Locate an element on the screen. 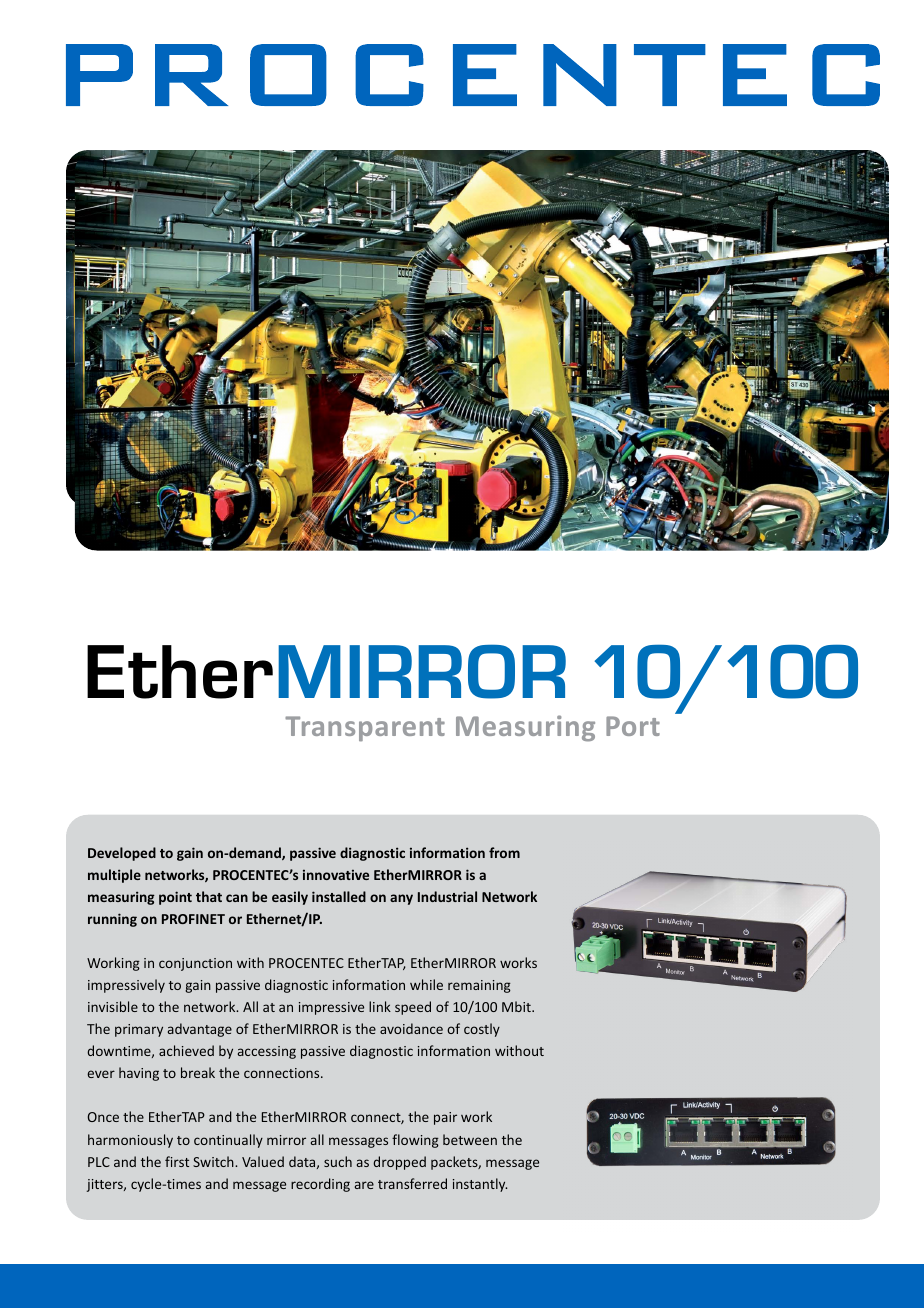  from is located at coordinates (504, 852).
